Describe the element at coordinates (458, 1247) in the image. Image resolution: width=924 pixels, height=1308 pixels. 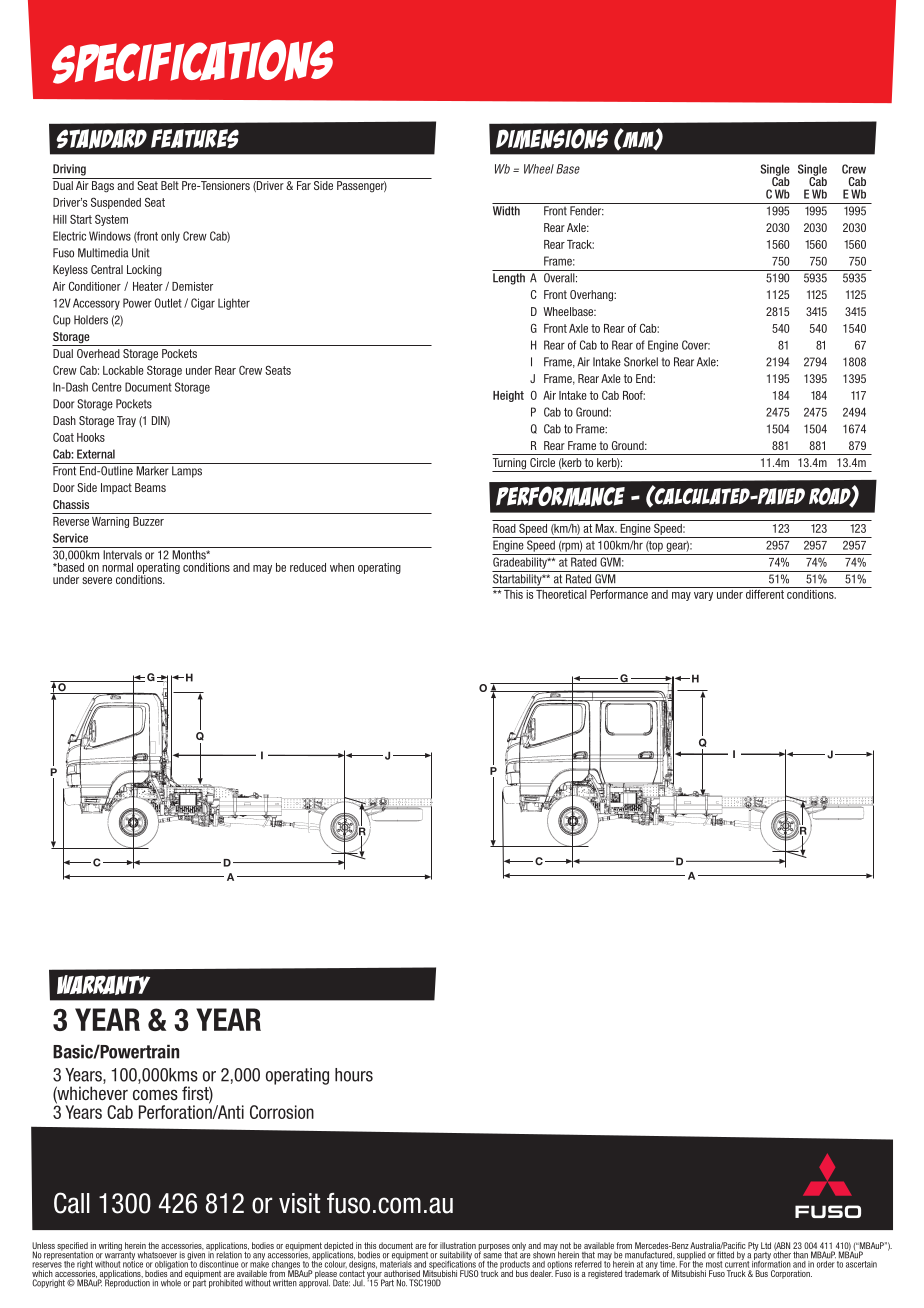
I see `illustration` at that location.
